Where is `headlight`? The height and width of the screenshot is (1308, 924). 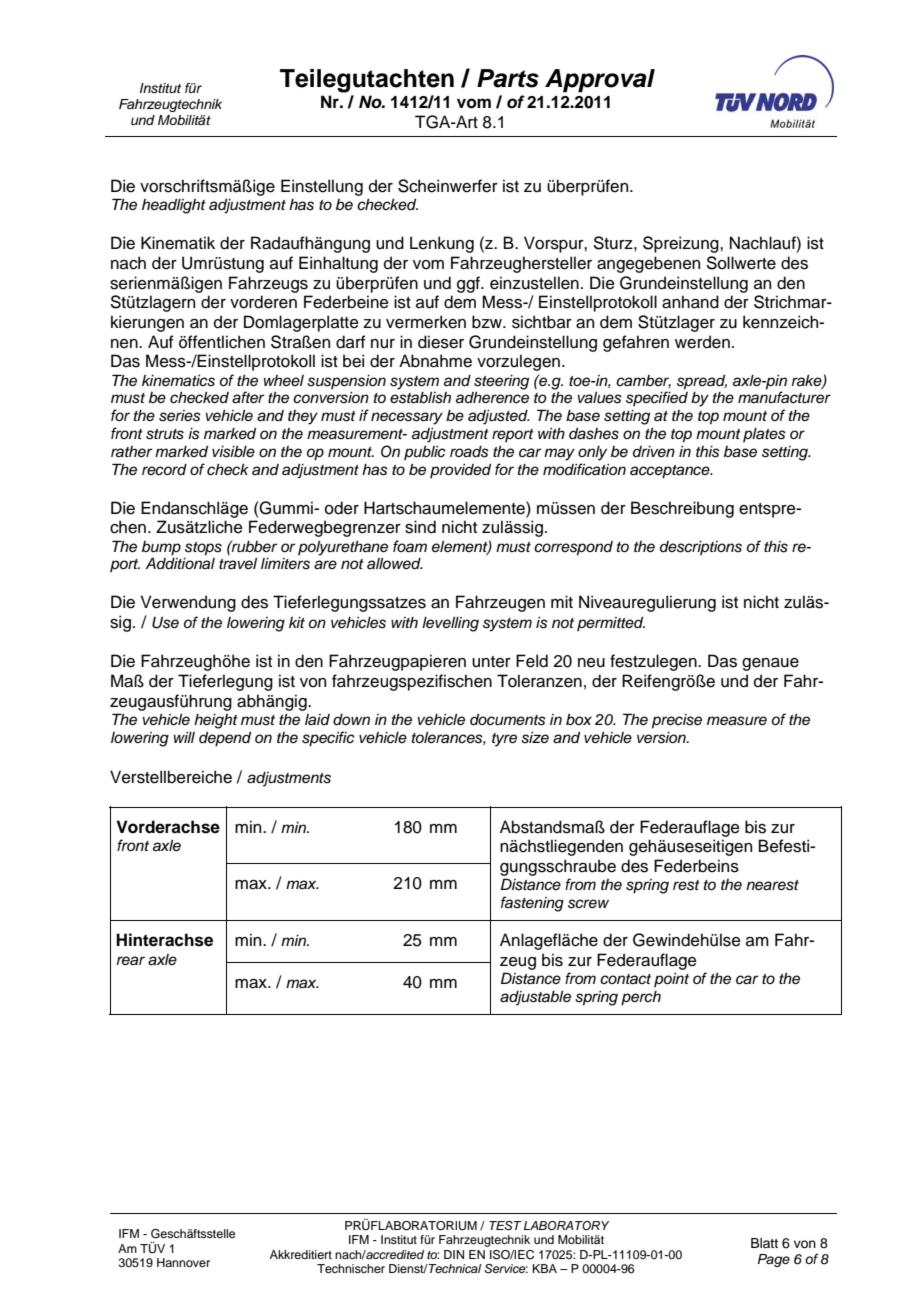 headlight is located at coordinates (174, 206).
